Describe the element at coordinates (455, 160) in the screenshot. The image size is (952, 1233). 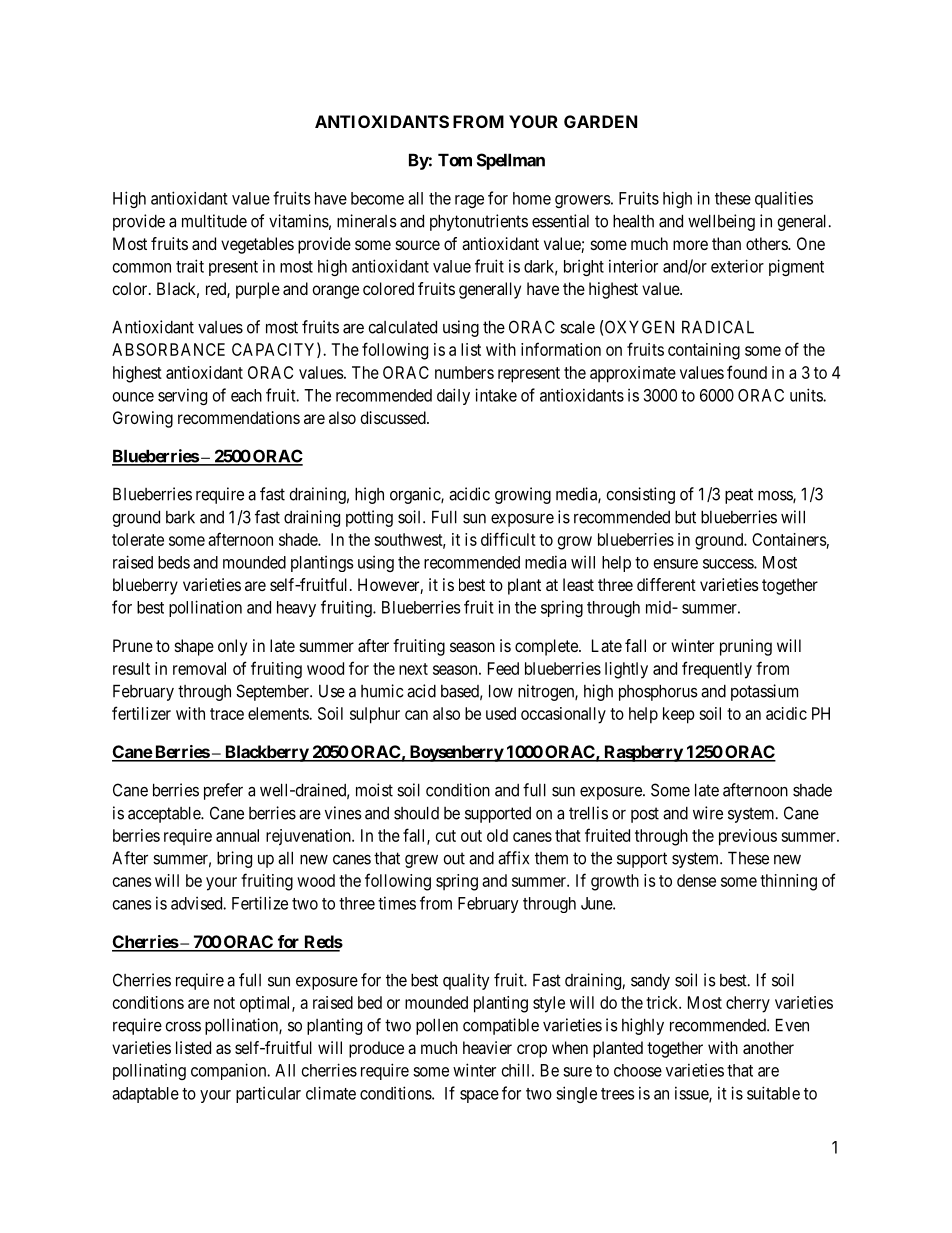
I see `Tom` at that location.
